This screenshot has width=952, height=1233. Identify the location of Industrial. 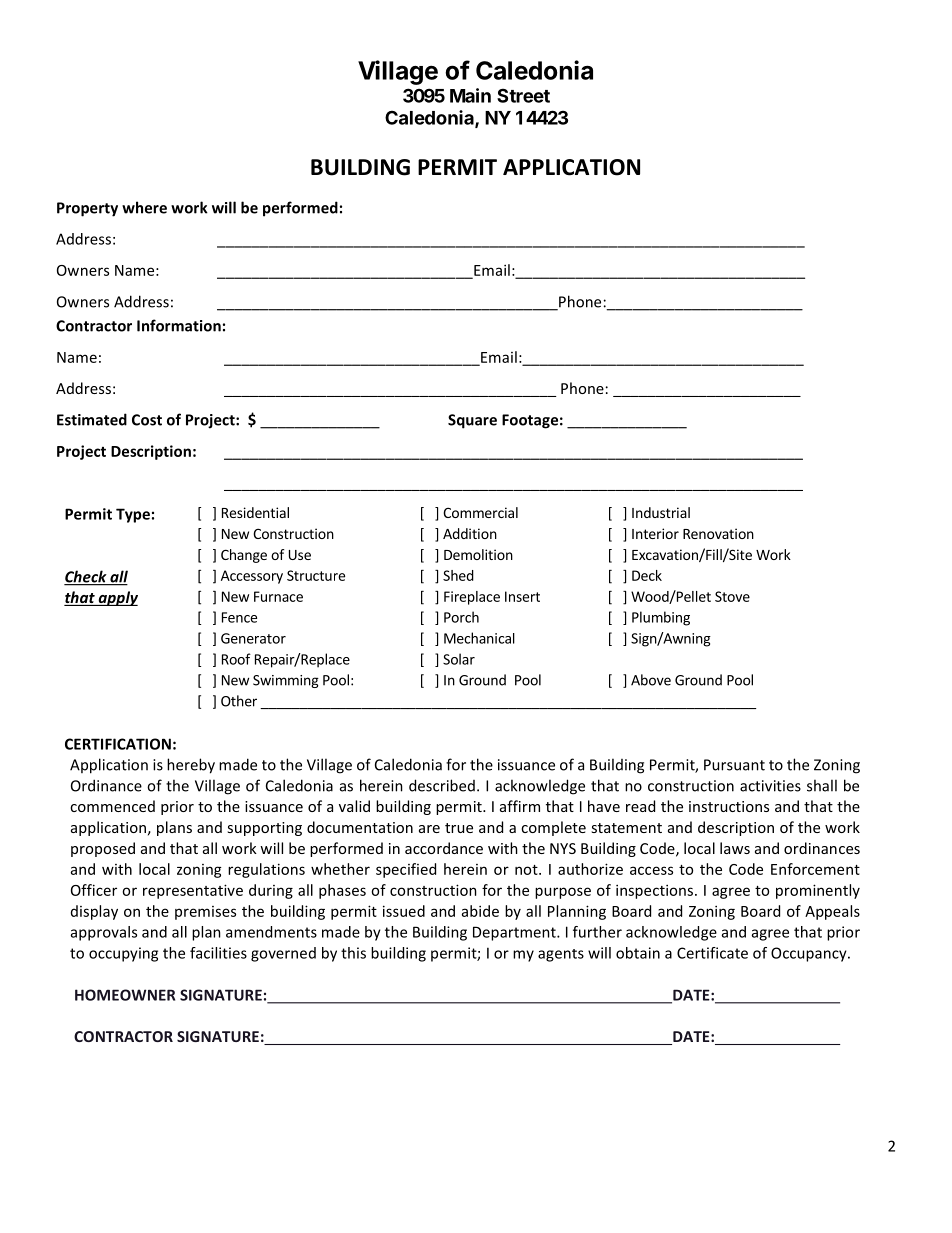
(661, 512).
